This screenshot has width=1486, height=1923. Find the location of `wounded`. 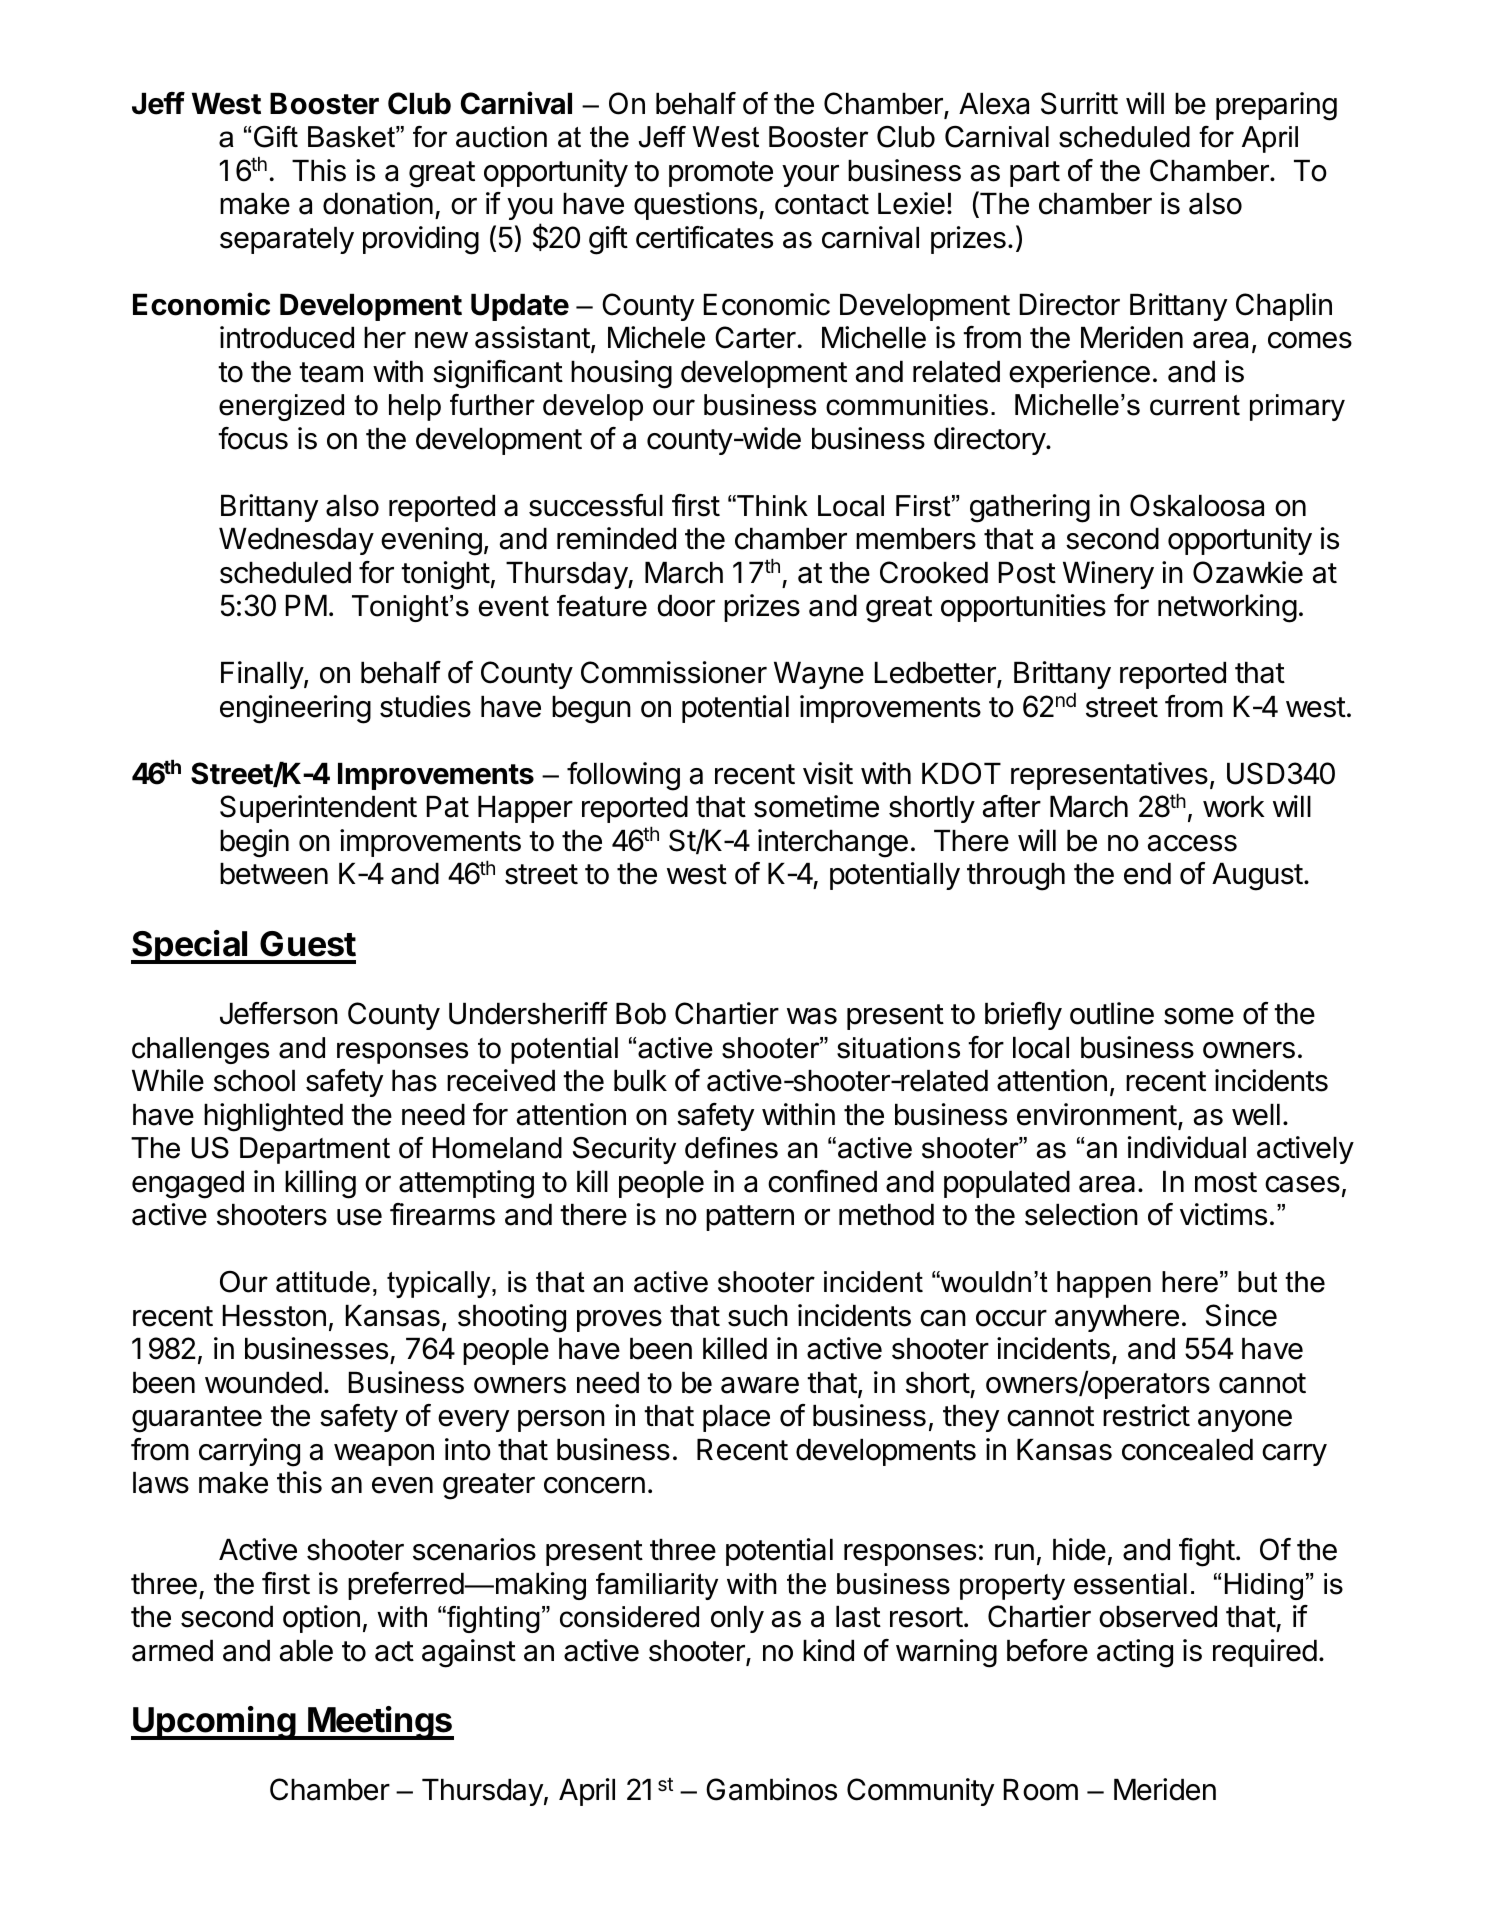

wounded is located at coordinates (263, 1383).
